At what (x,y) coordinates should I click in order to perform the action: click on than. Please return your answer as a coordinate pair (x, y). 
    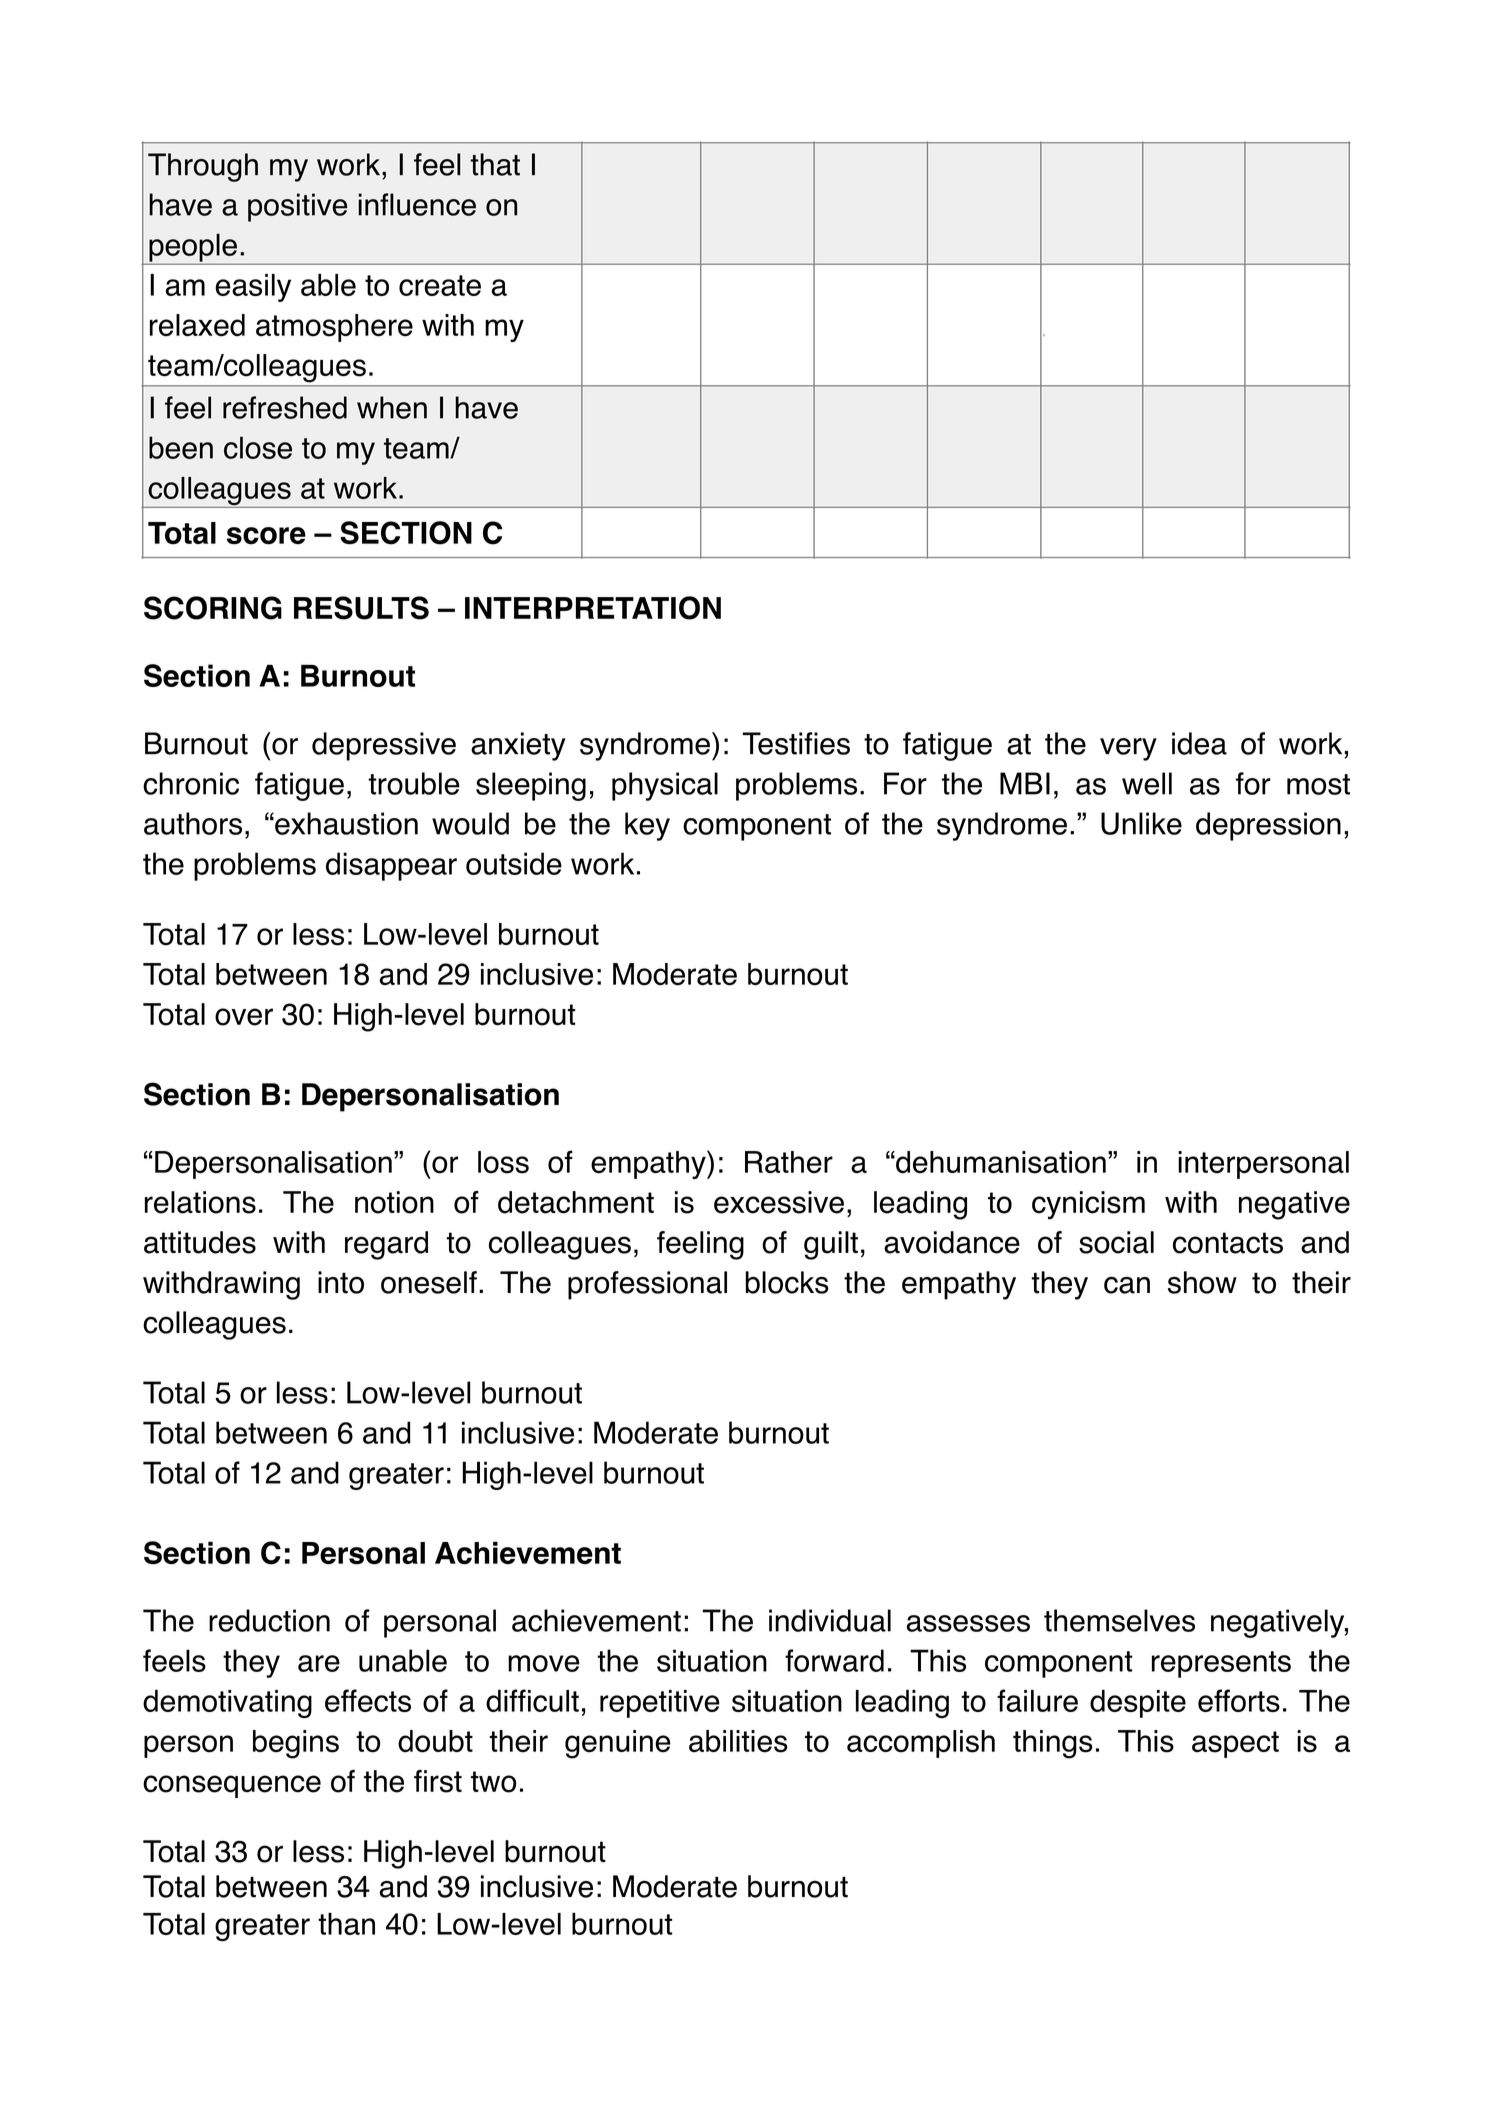
    Looking at the image, I should click on (346, 1924).
